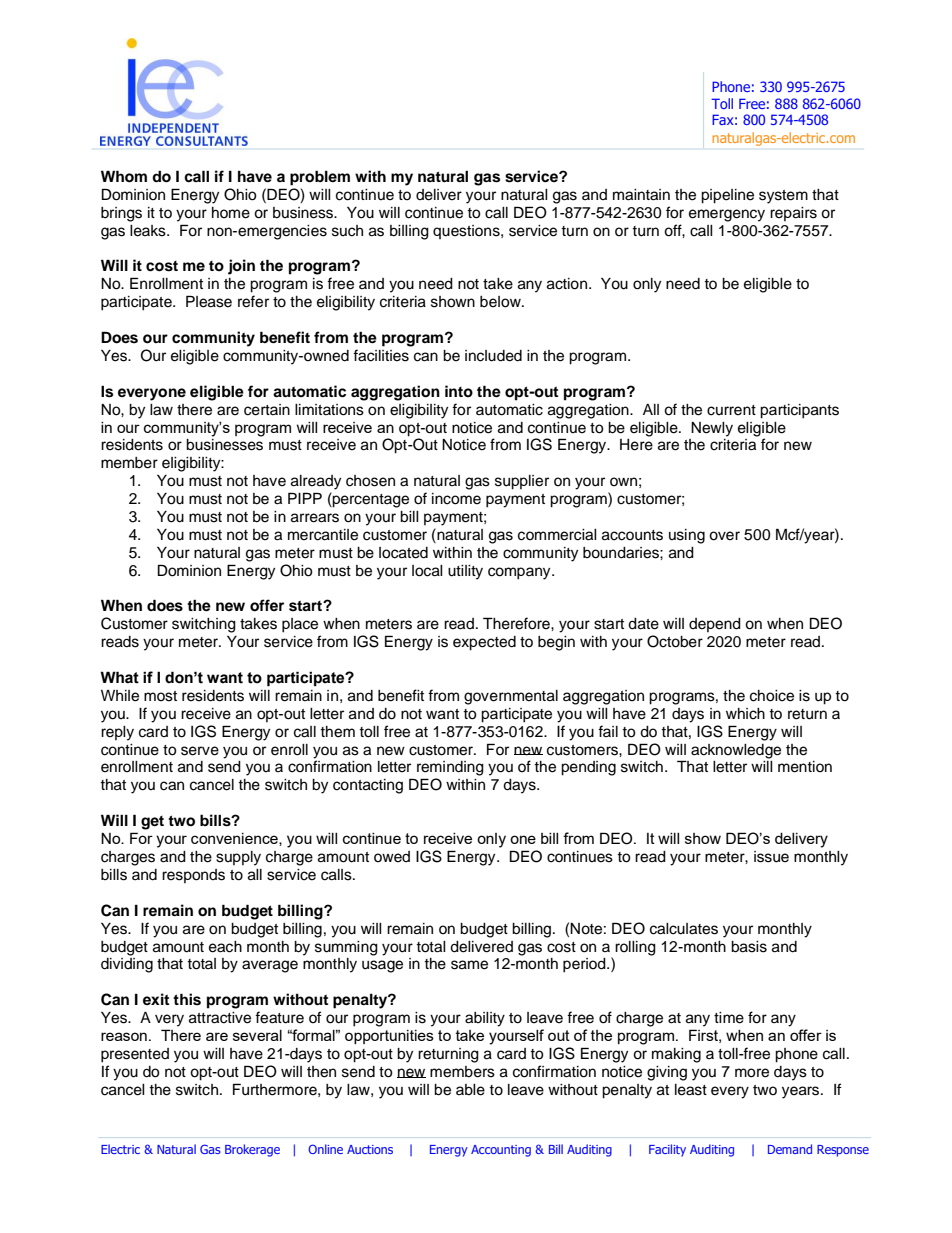 The image size is (952, 1233). What do you see at coordinates (235, 839) in the screenshot?
I see `convenience` at bounding box center [235, 839].
